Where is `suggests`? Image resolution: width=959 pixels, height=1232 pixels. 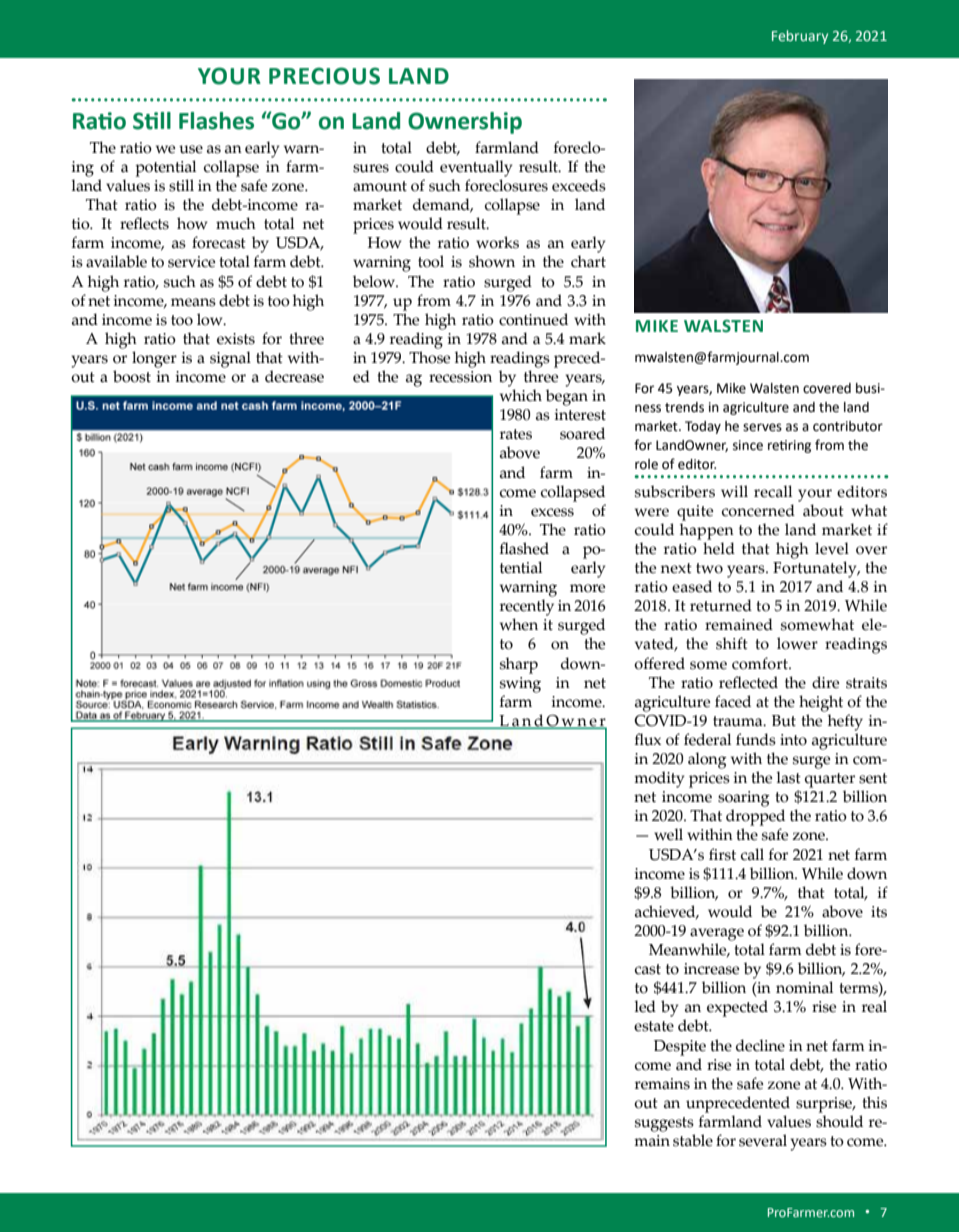 suggests is located at coordinates (664, 1124).
